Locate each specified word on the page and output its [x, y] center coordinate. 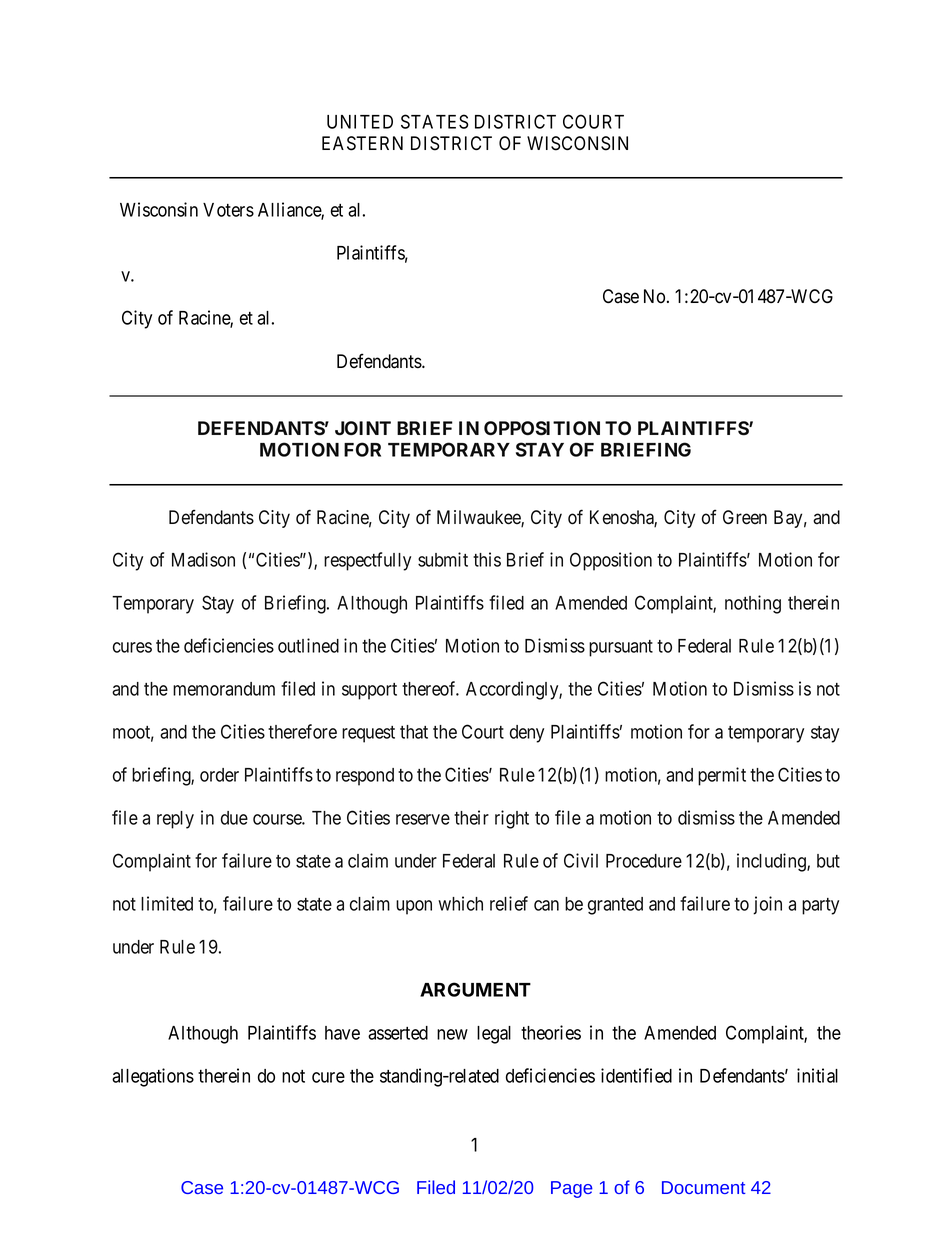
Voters [228, 210]
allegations [153, 1077]
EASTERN [362, 143]
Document [704, 1187]
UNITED [360, 122]
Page [572, 1189]
